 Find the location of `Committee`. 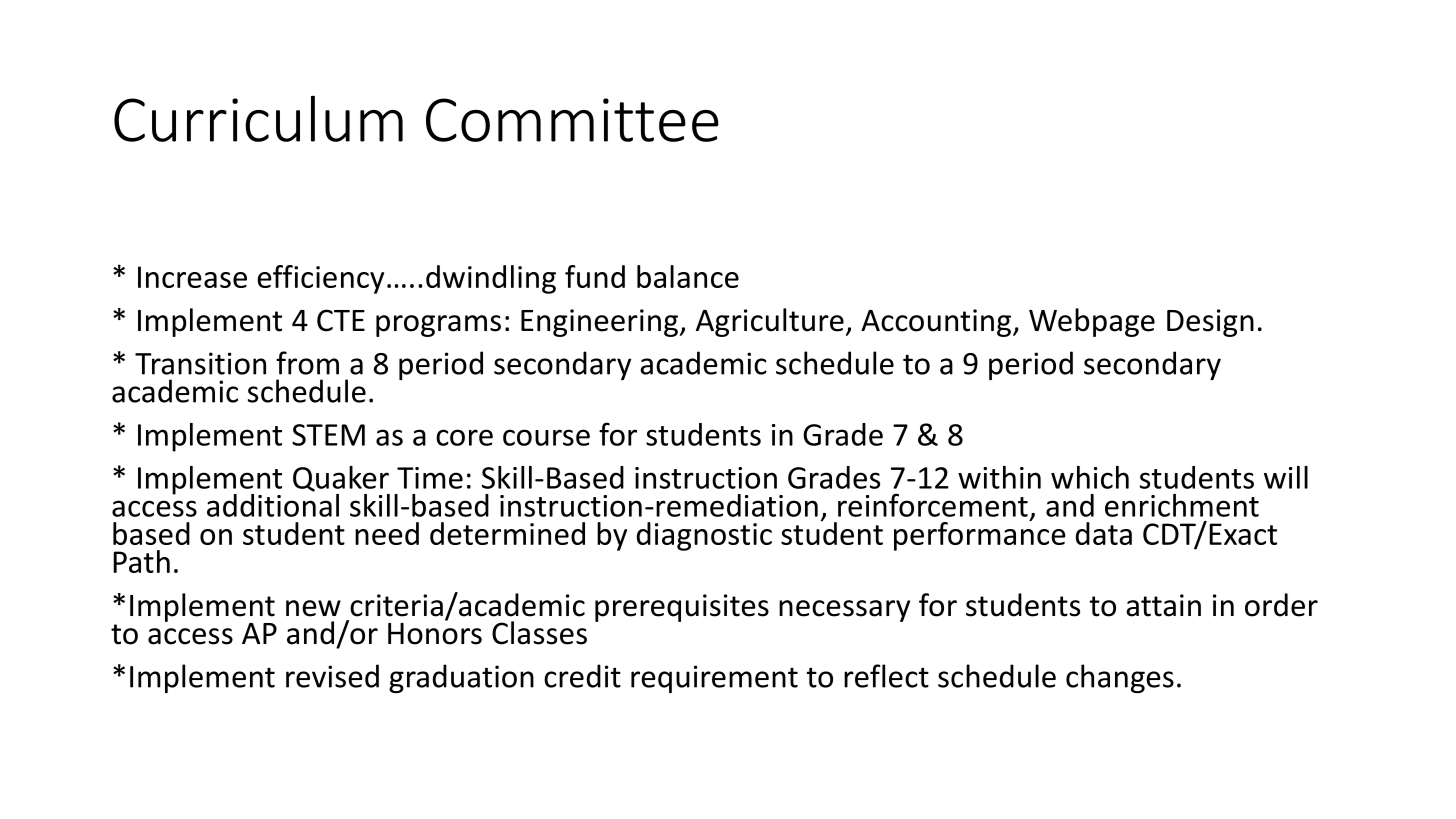

Committee is located at coordinates (572, 120).
